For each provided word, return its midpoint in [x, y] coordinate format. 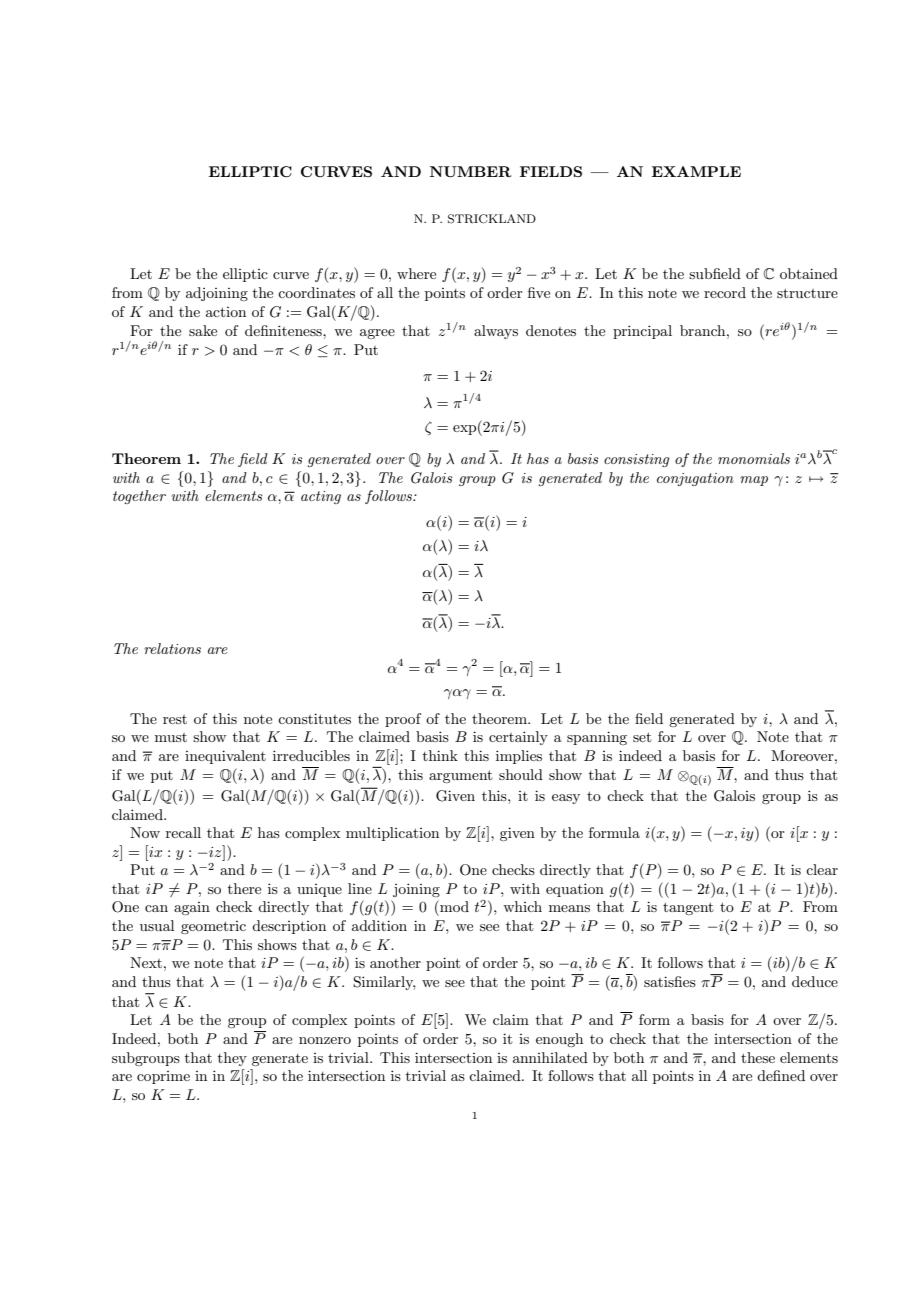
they [232, 1059]
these [758, 1057]
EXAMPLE [696, 171]
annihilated [550, 1057]
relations [172, 648]
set [642, 737]
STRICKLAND [492, 219]
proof [403, 720]
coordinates [316, 292]
